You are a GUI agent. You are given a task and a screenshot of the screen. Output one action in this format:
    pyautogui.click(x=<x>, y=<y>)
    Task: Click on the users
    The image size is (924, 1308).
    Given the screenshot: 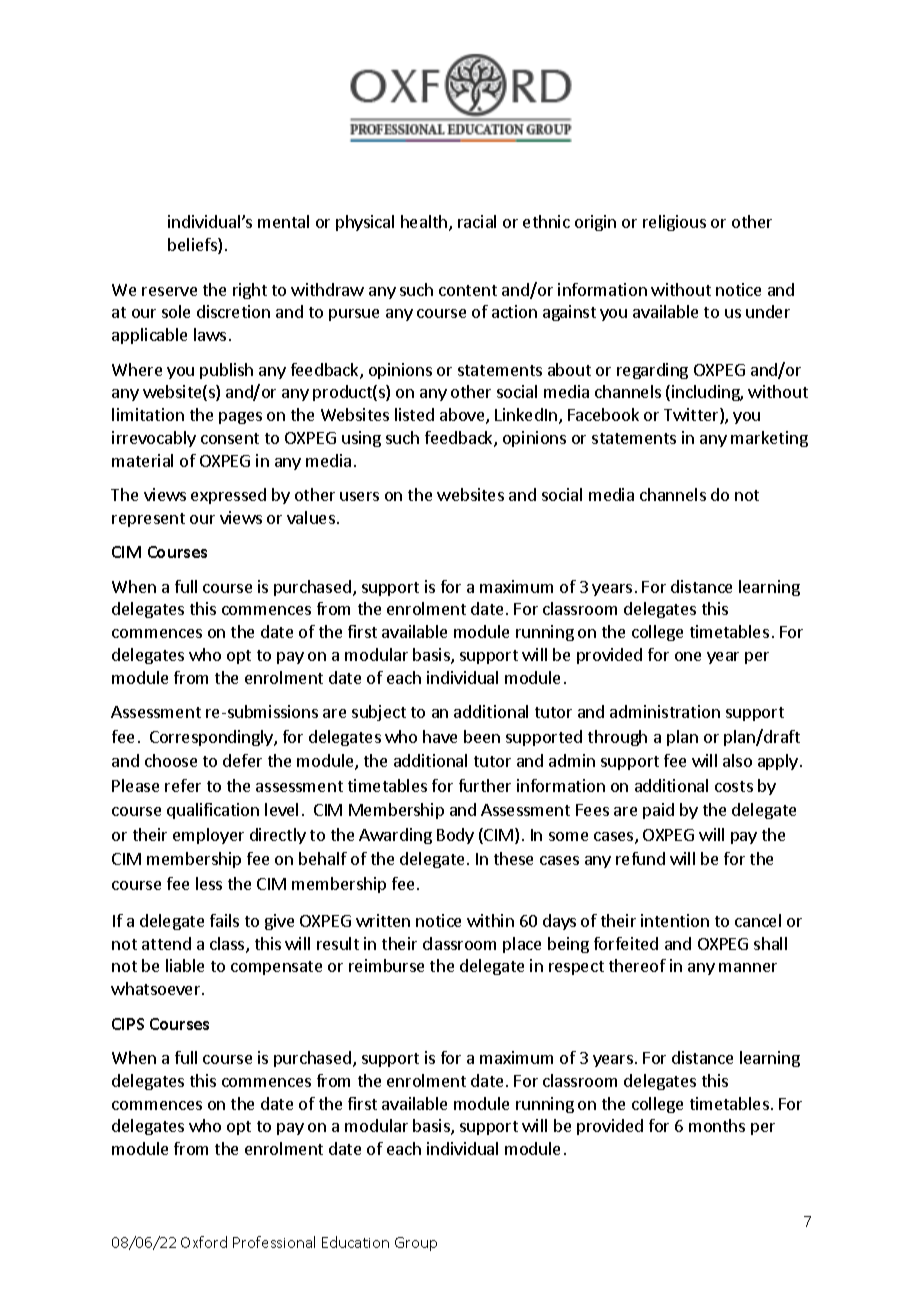 What is the action you would take?
    pyautogui.click(x=359, y=496)
